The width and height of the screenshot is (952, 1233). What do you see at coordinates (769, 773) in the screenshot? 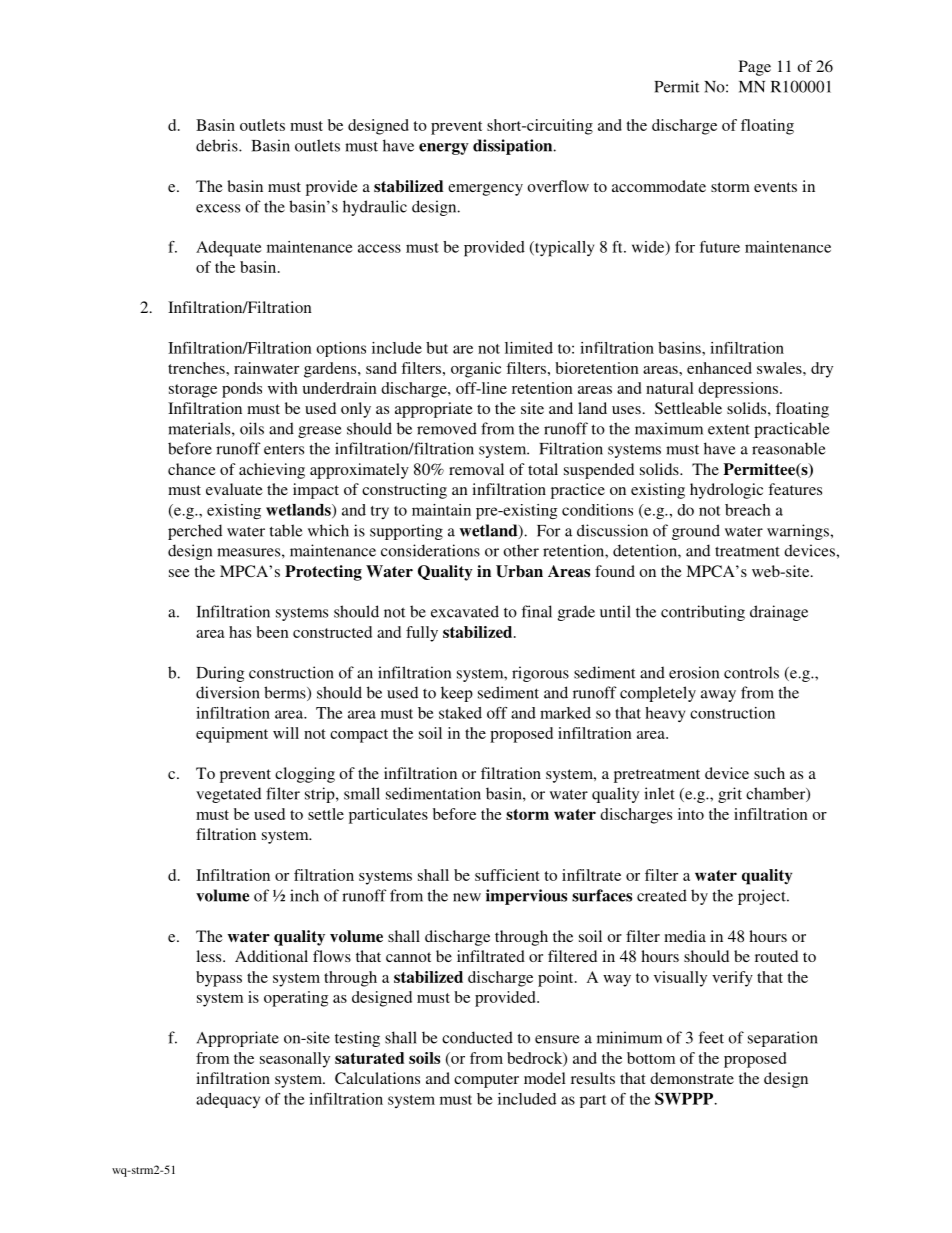
I see `such` at bounding box center [769, 773].
